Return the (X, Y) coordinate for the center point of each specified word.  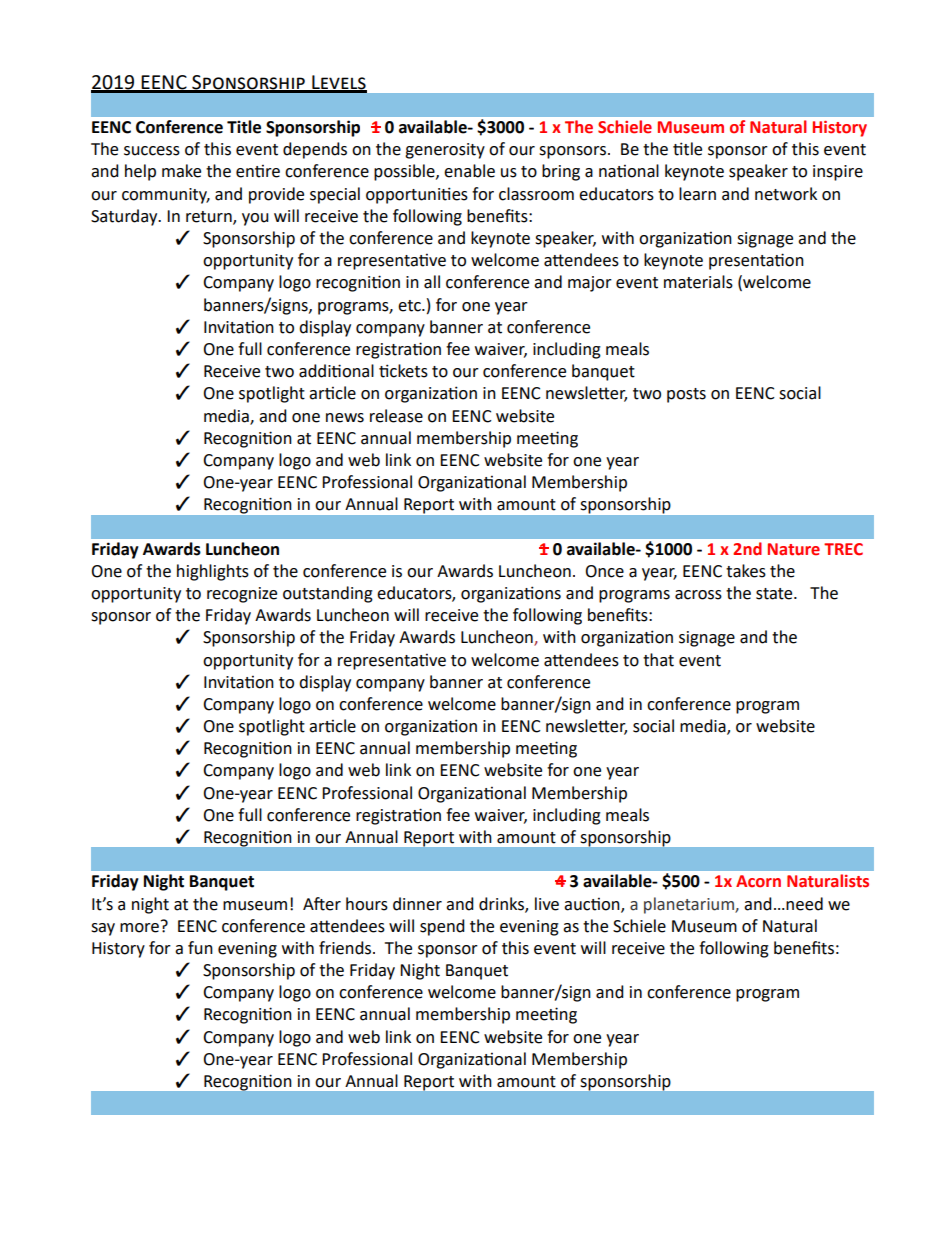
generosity (445, 151)
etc (410, 306)
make (181, 171)
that (658, 660)
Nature (794, 549)
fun (200, 948)
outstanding (328, 594)
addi (316, 371)
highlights (213, 572)
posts (686, 395)
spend (442, 927)
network (786, 194)
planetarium (690, 905)
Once (604, 571)
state (775, 594)
